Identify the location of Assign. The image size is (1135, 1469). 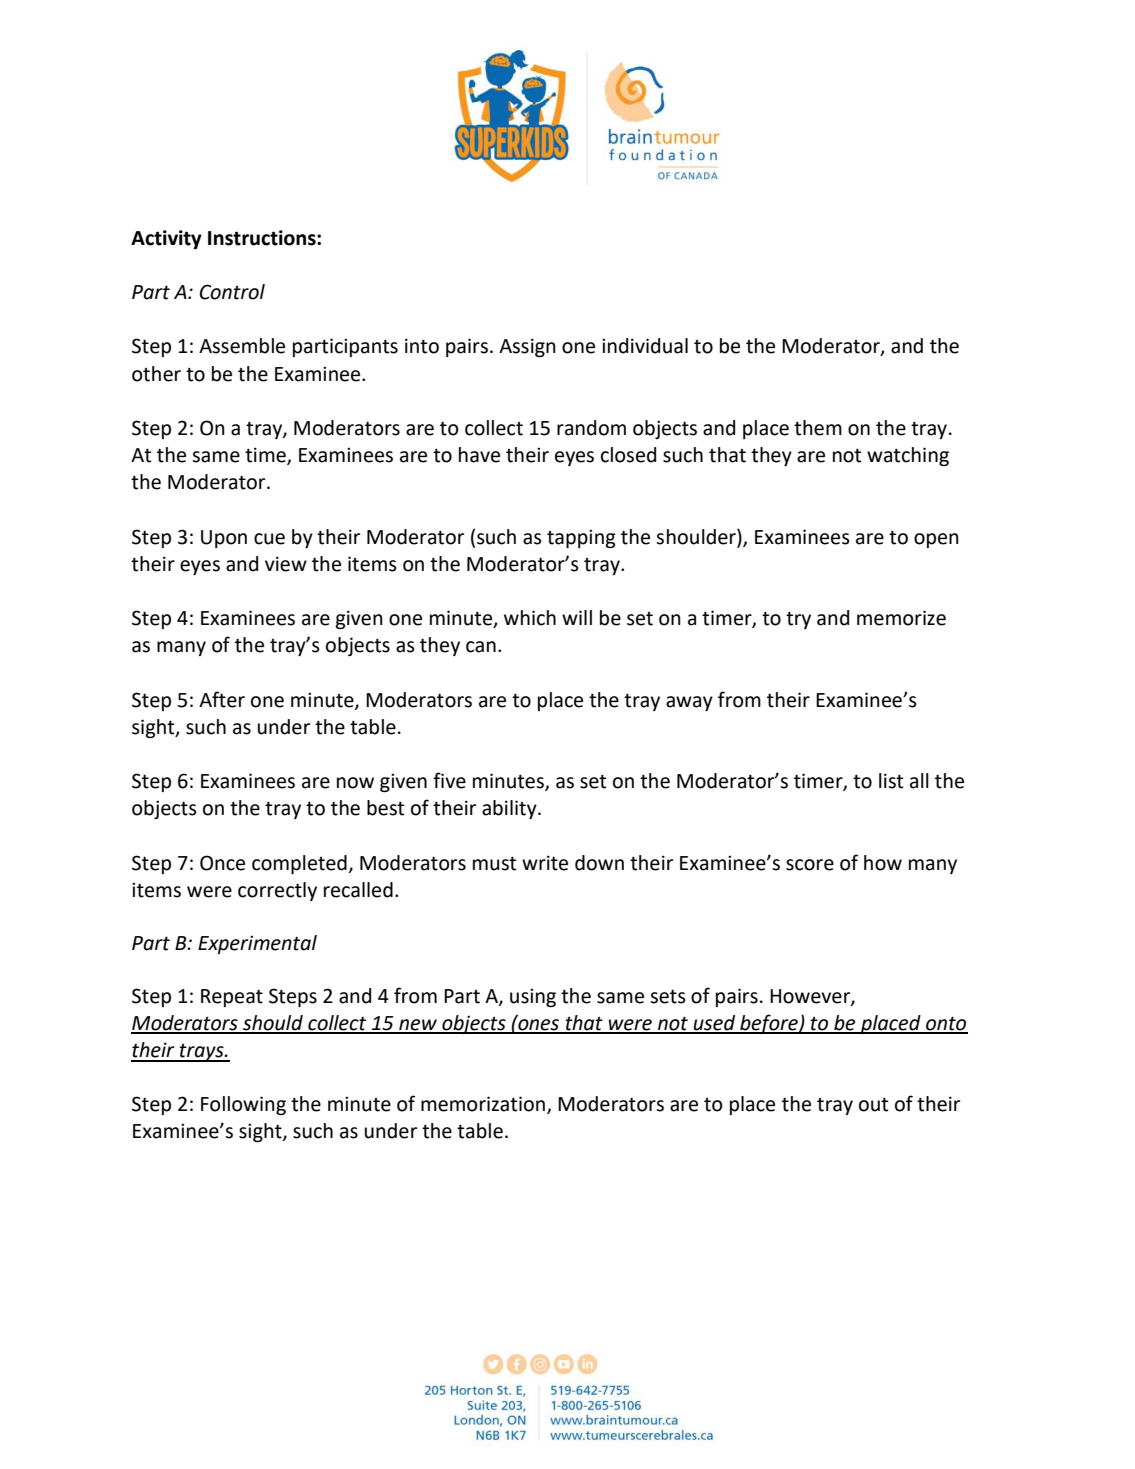
(527, 347).
